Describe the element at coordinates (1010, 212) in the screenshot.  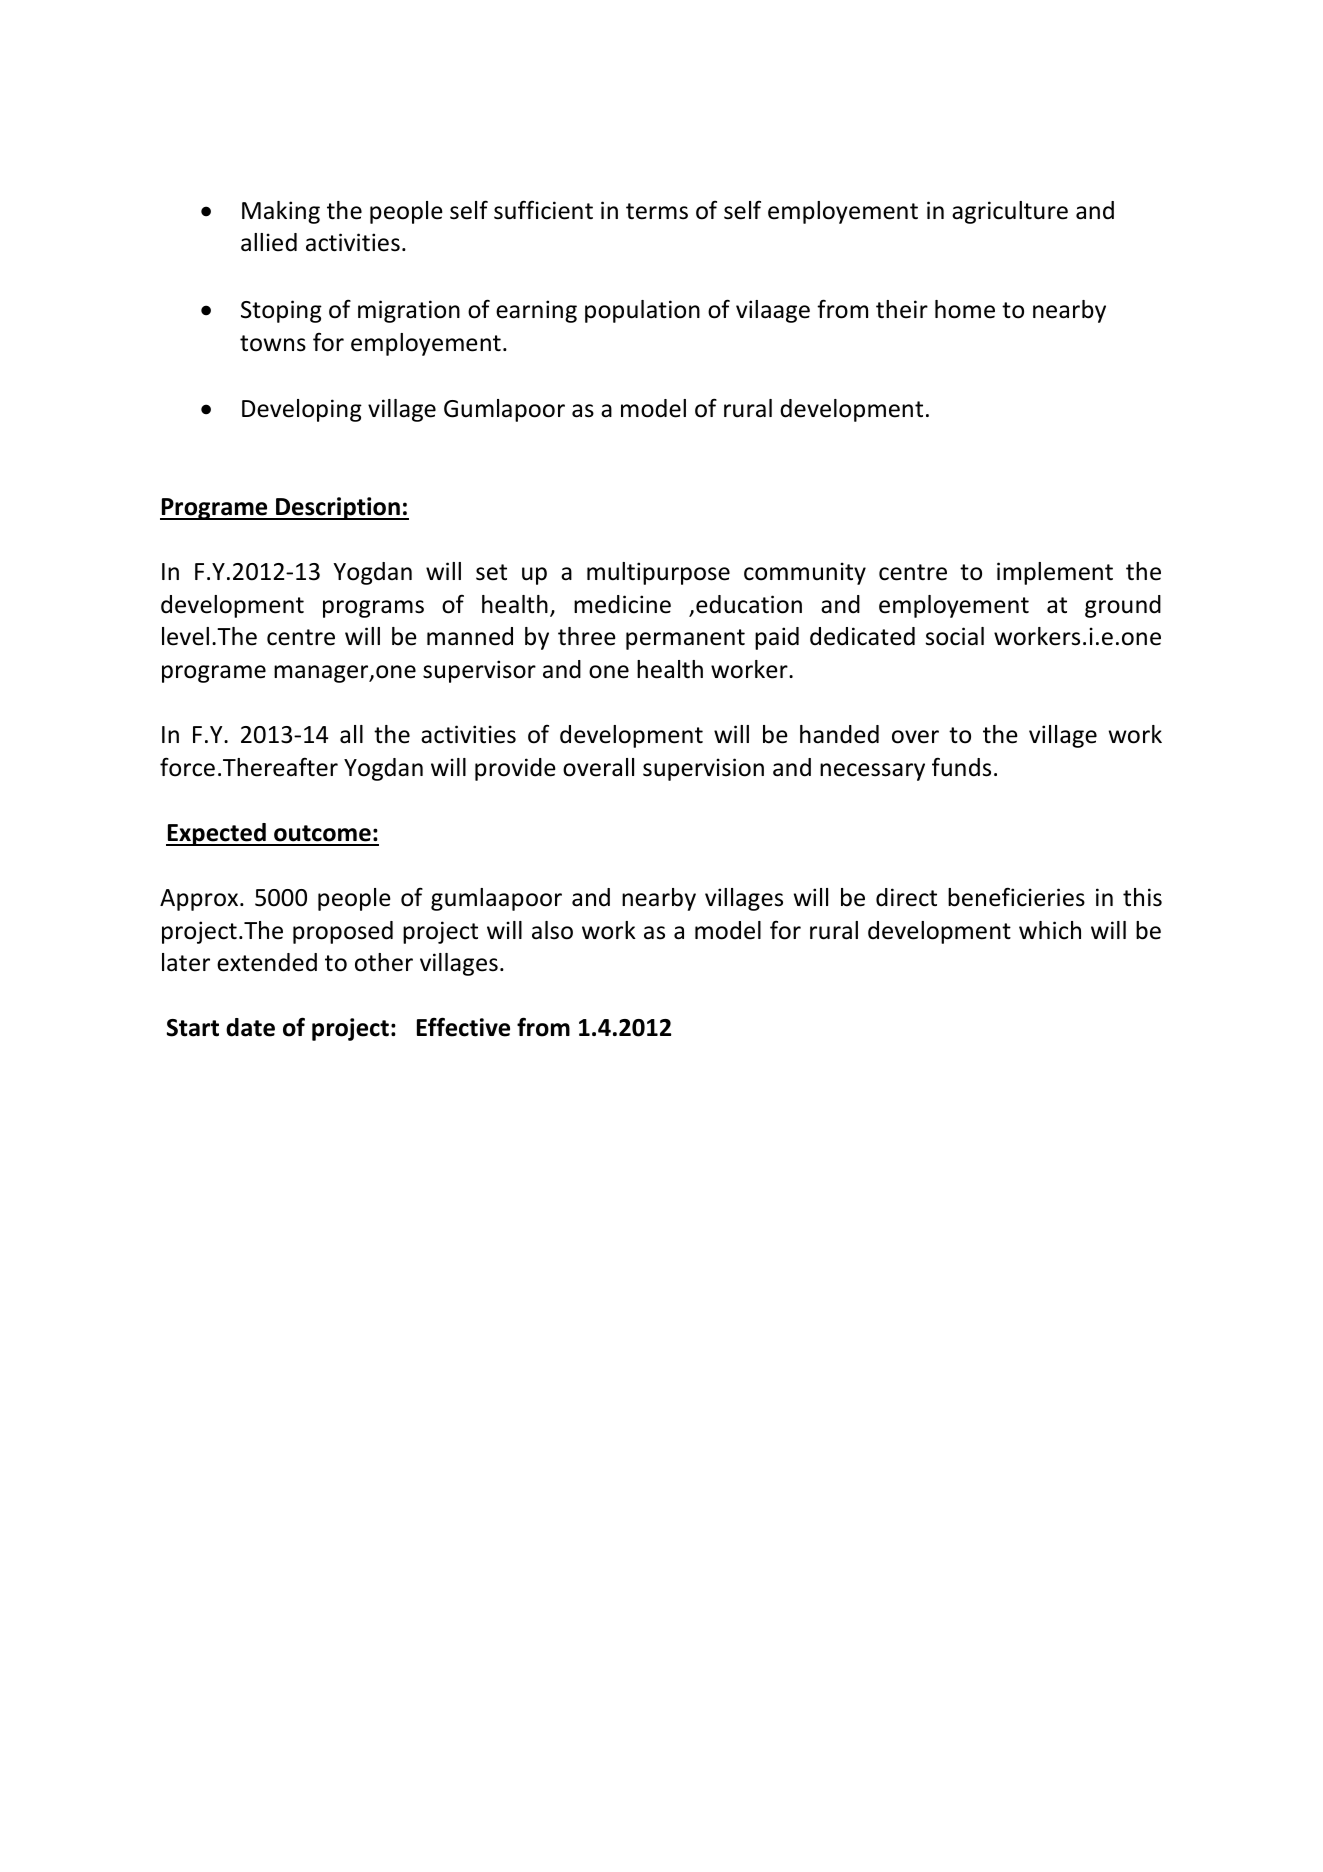
I see `agriculture` at that location.
